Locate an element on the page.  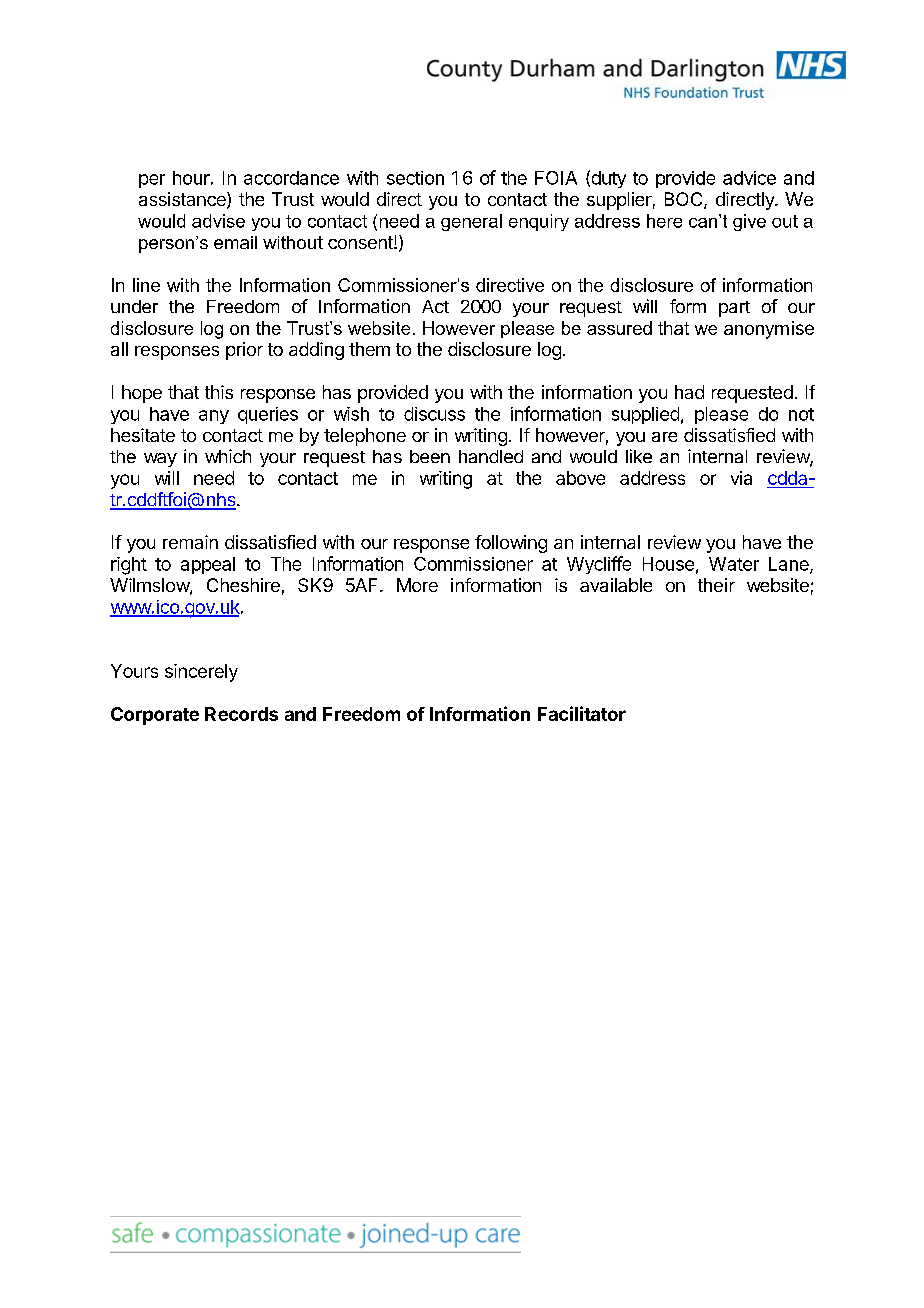
section is located at coordinates (415, 178).
